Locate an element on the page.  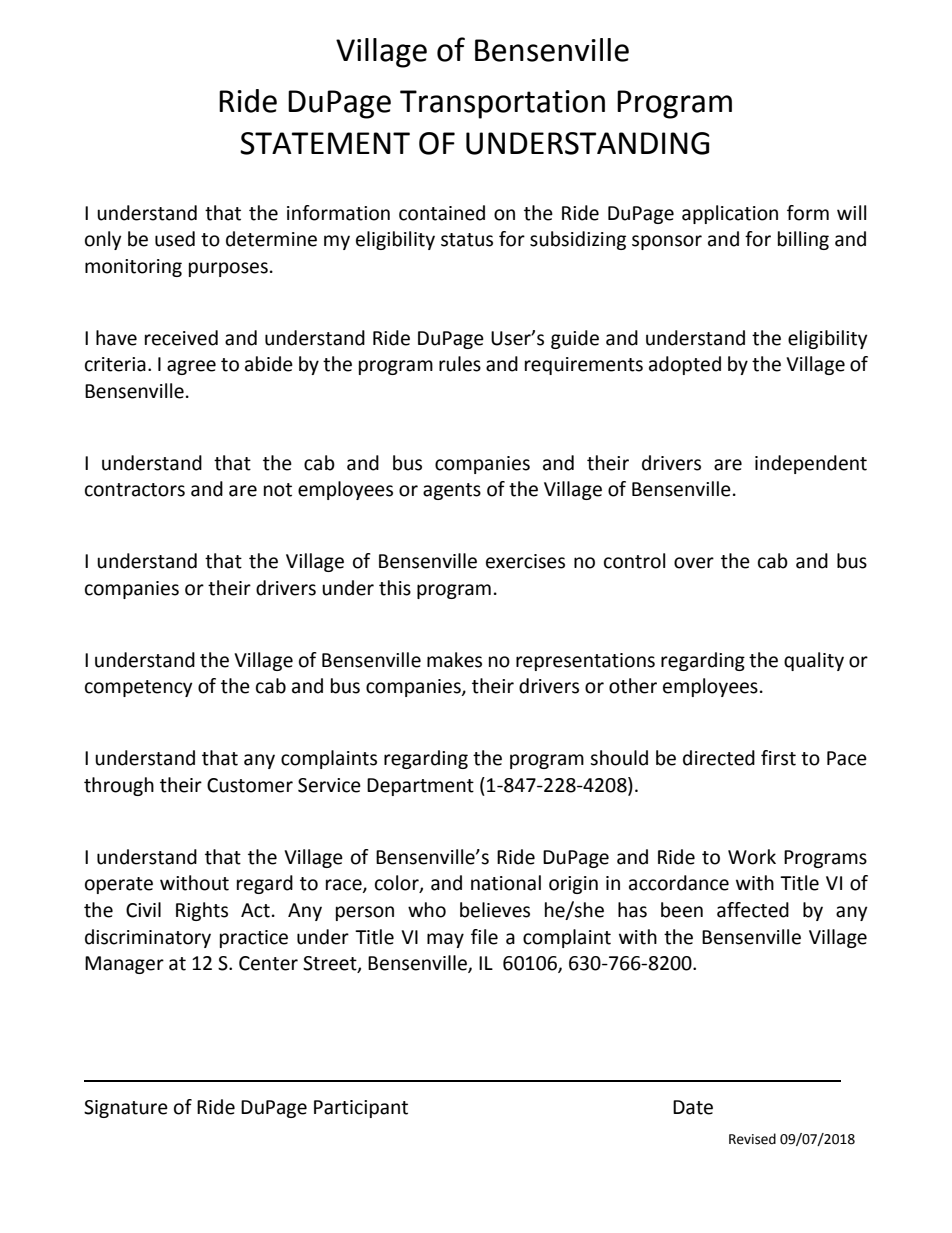
makes is located at coordinates (454, 660).
